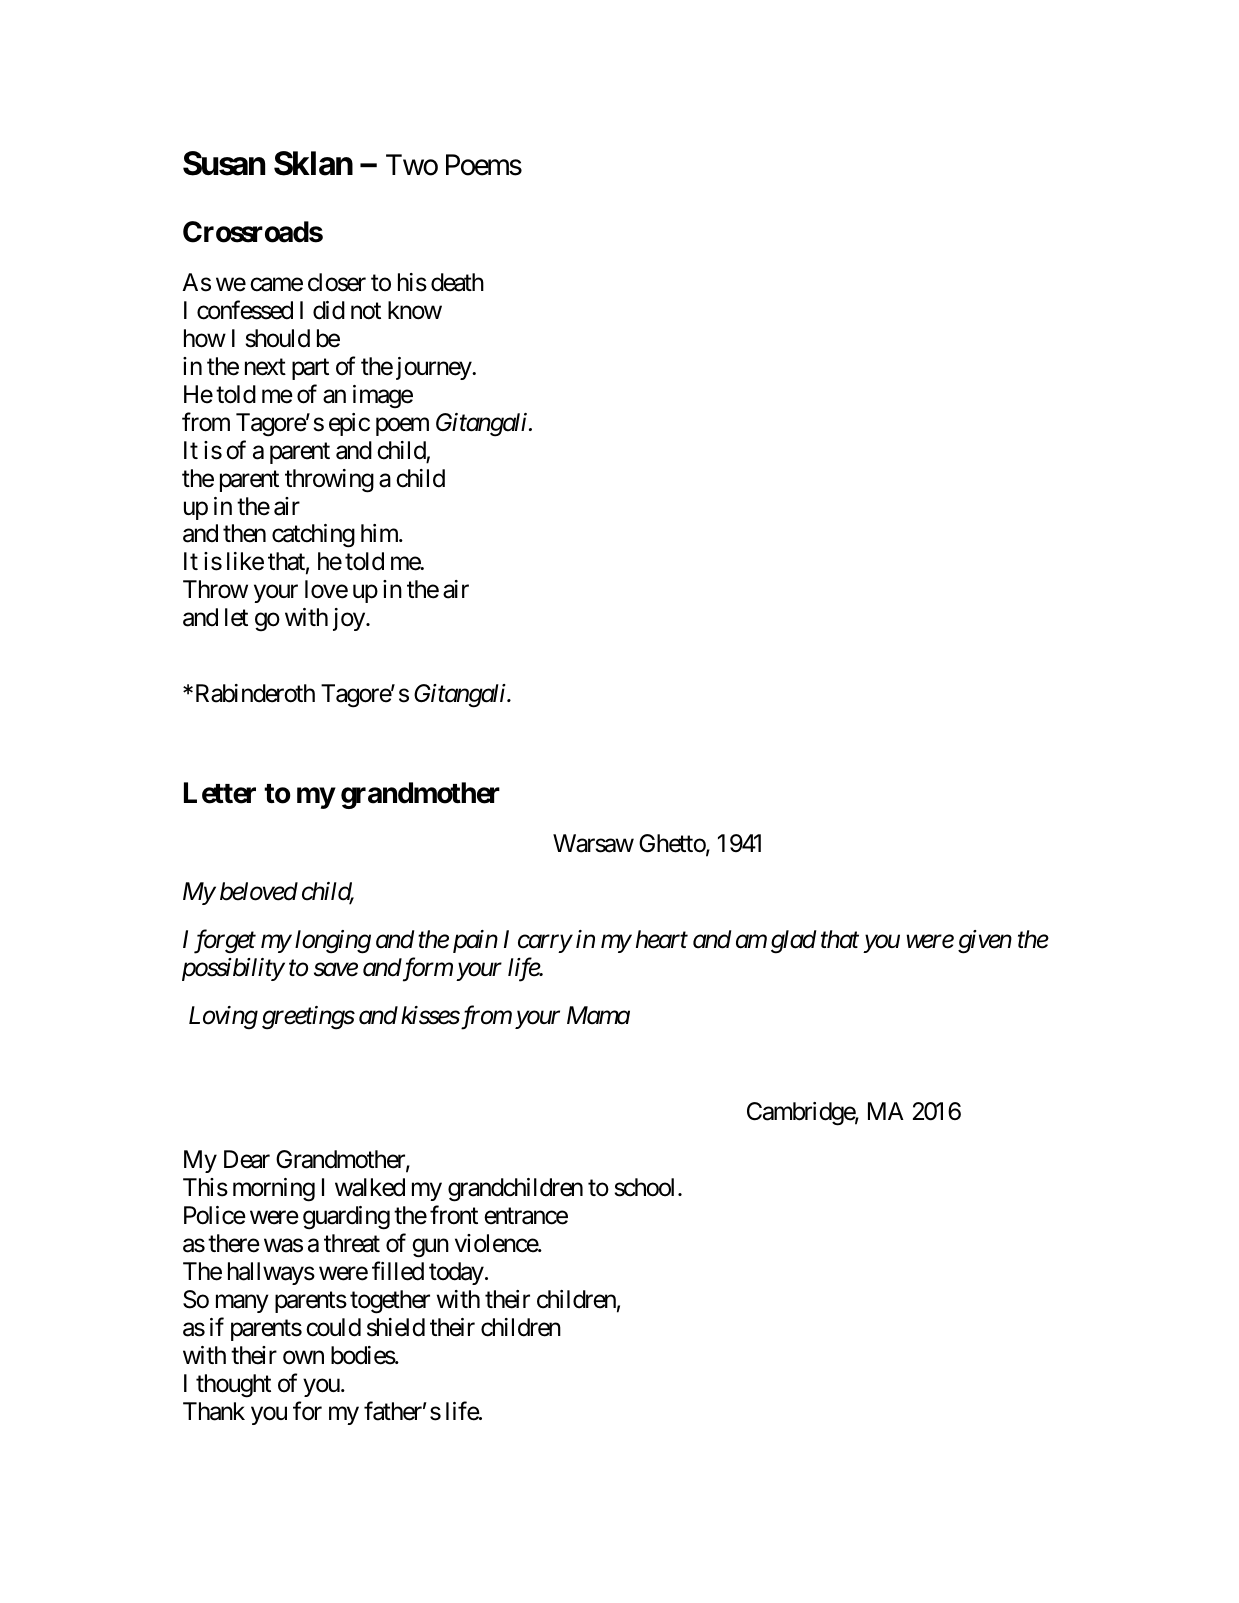  Describe the element at coordinates (434, 368) in the screenshot. I see `journey` at that location.
